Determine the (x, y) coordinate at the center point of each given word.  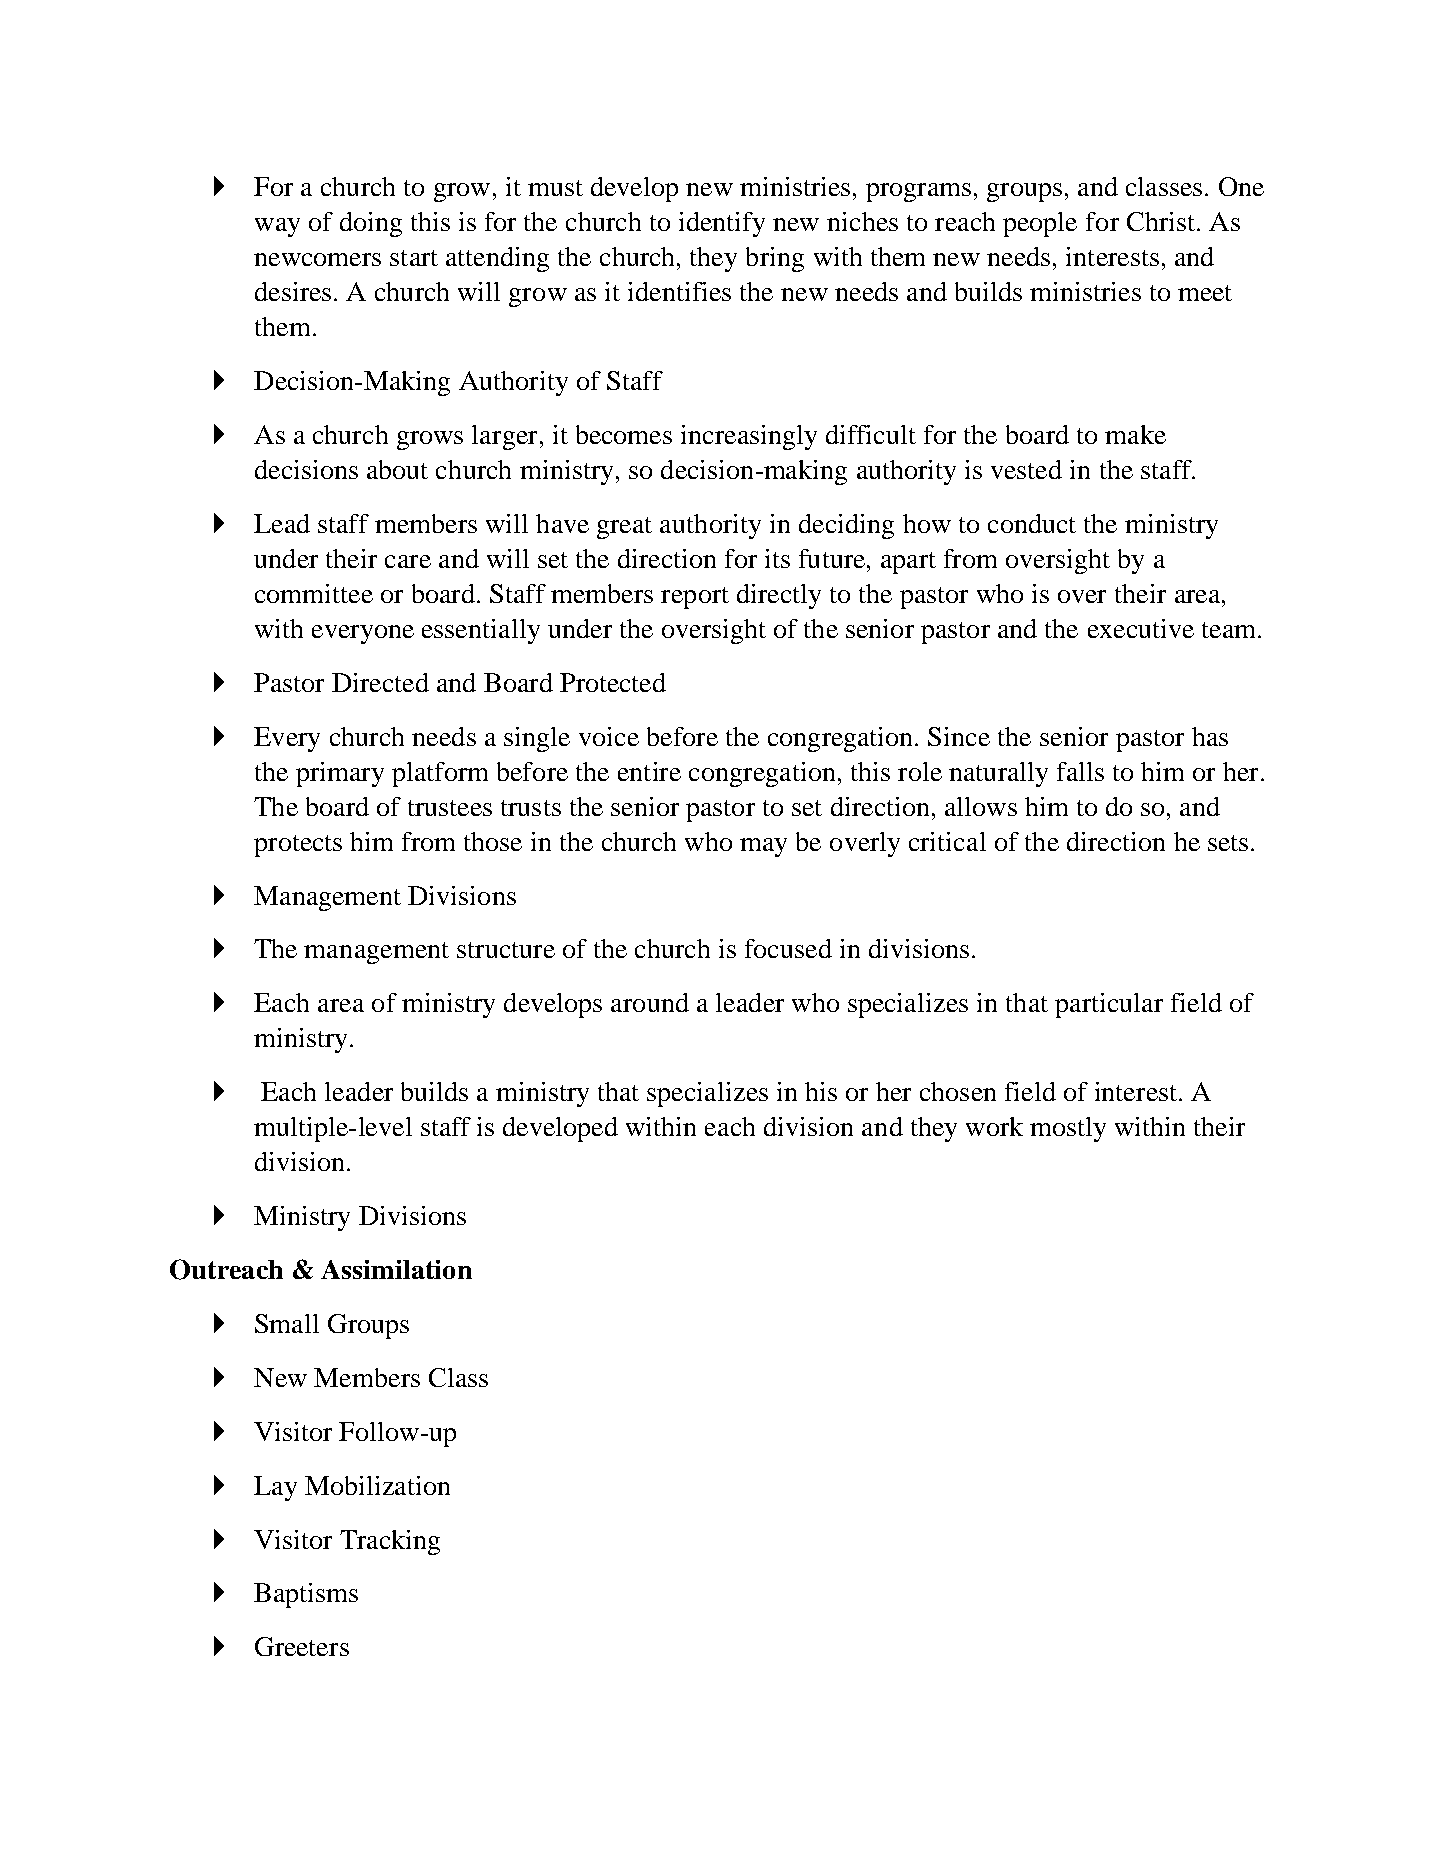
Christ (1161, 221)
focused (788, 948)
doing (371, 224)
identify (722, 224)
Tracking (390, 1542)
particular (1109, 1005)
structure (506, 950)
